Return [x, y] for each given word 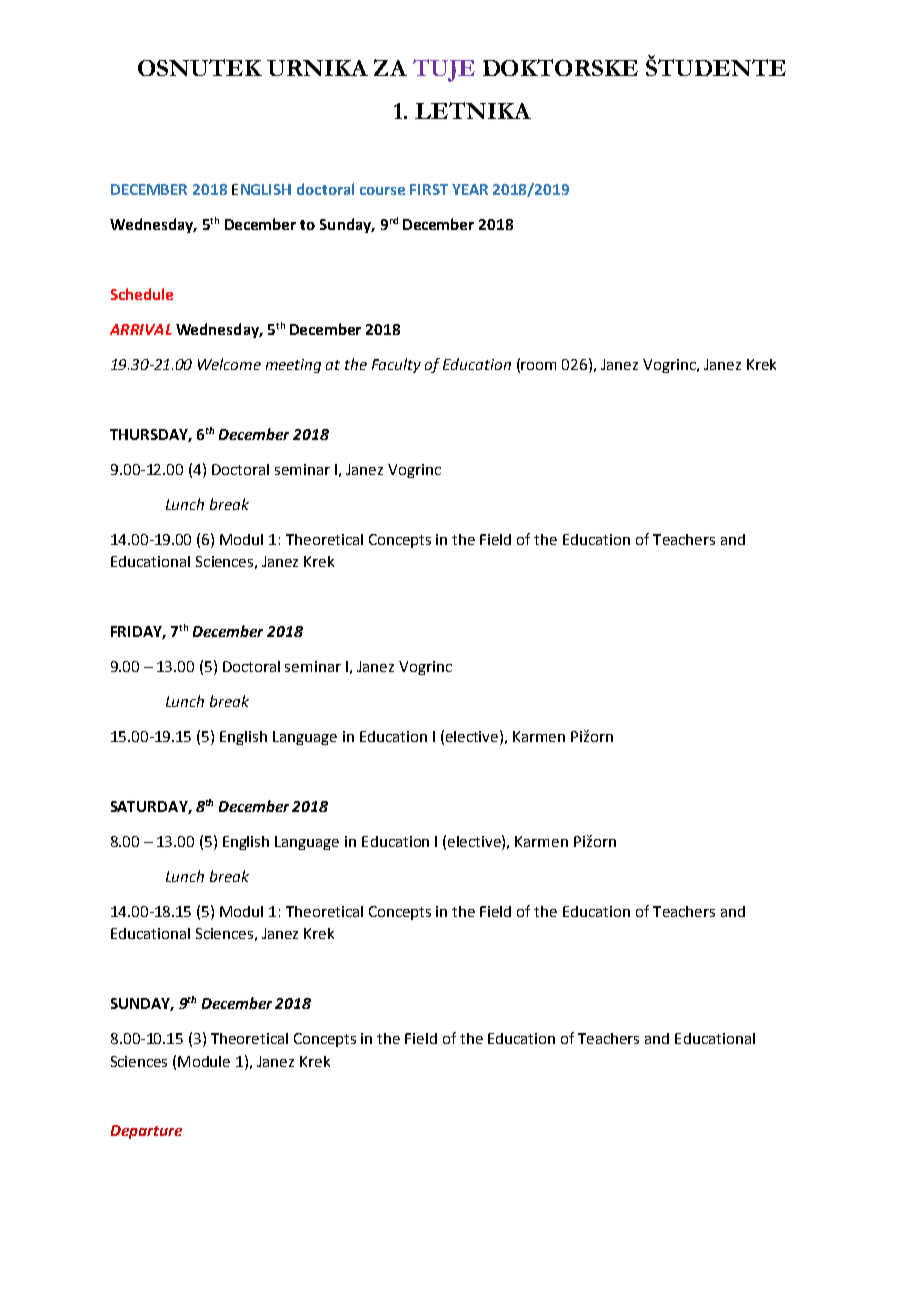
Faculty [396, 365]
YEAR [470, 189]
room [538, 366]
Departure [146, 1132]
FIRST [429, 189]
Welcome [229, 364]
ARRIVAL [141, 329]
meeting [293, 366]
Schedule [142, 294]
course [382, 191]
